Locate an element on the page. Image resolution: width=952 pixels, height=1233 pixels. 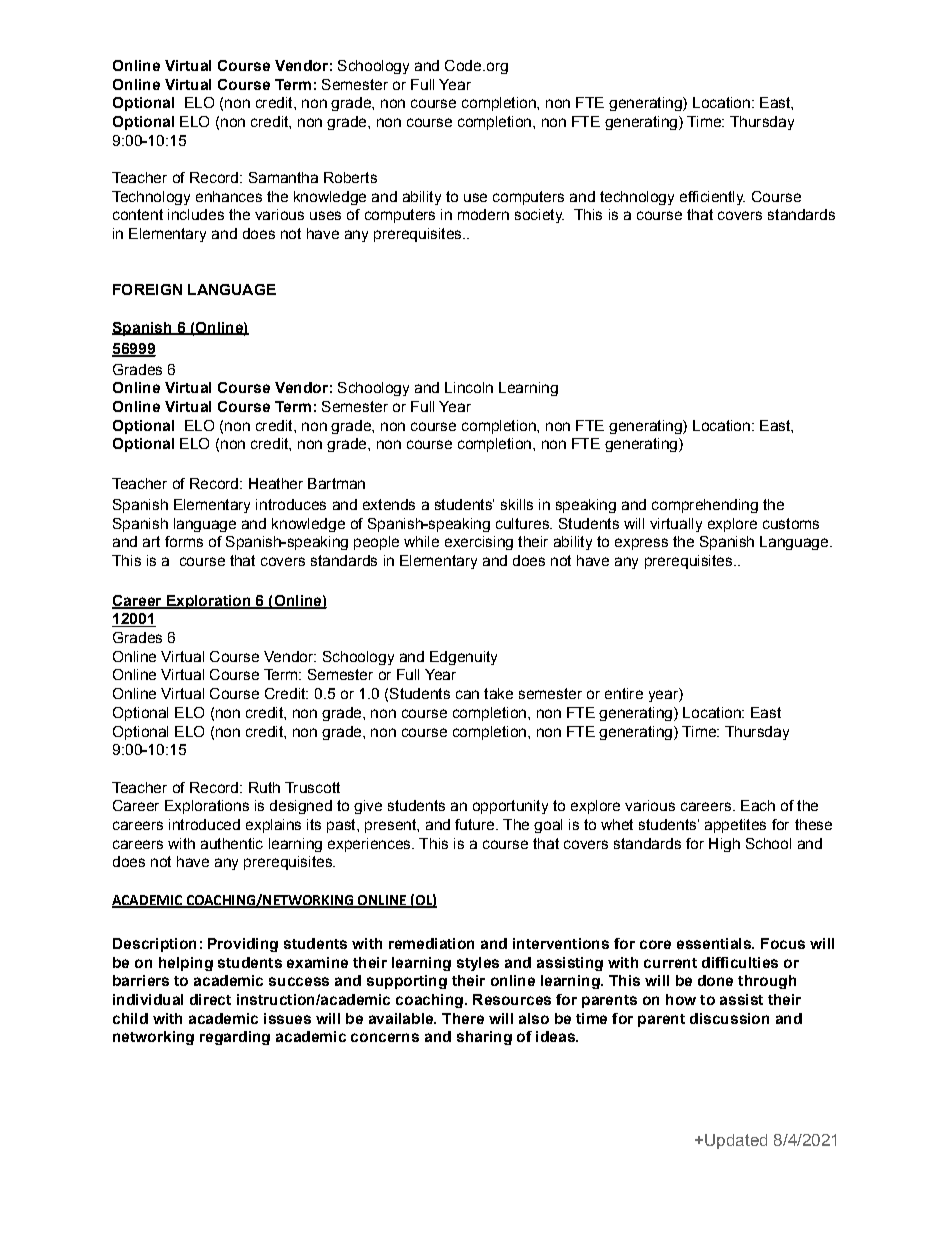
sharing is located at coordinates (484, 1038).
